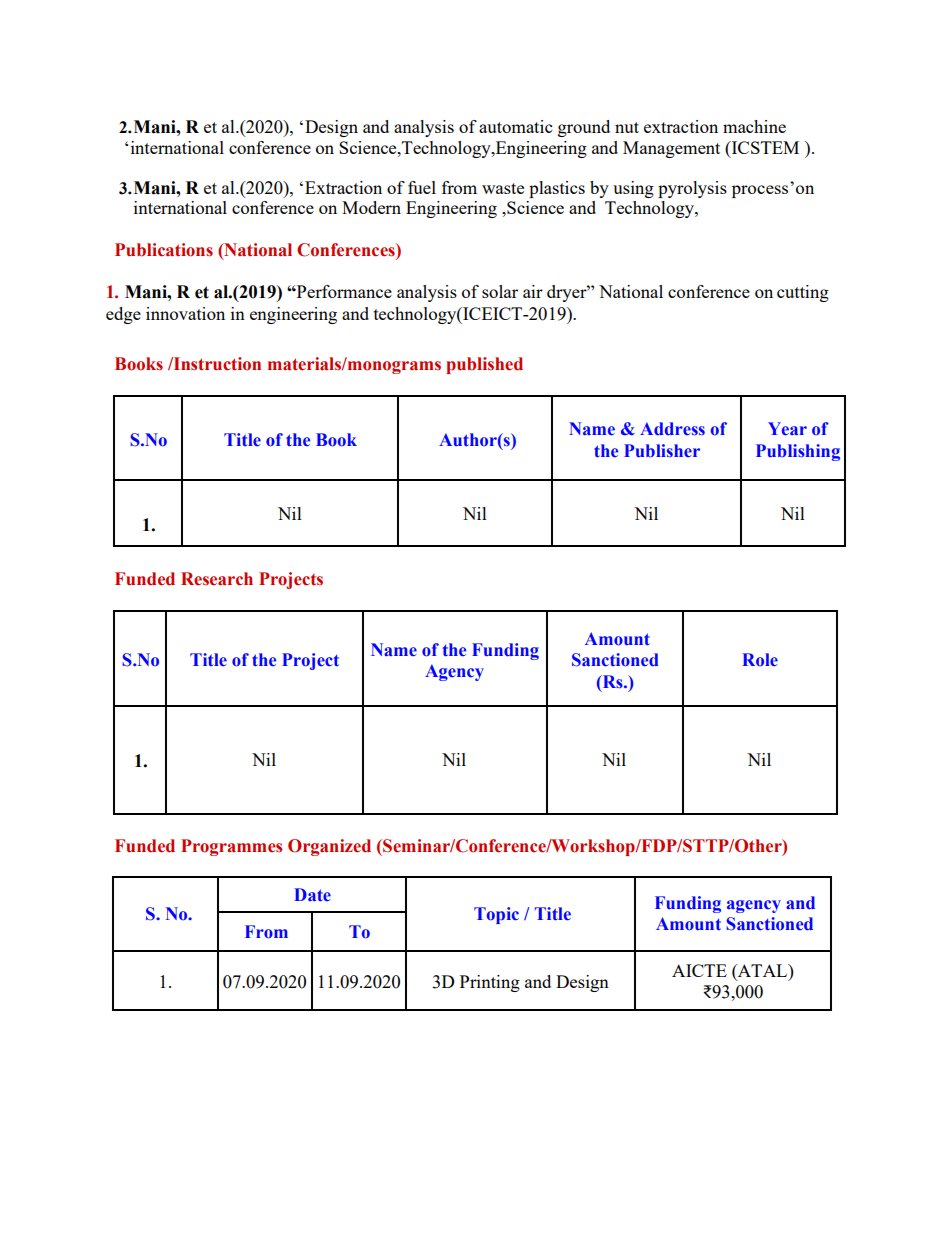 The width and height of the image is (952, 1233). Describe the element at coordinates (185, 313) in the image. I see `innovation` at that location.
